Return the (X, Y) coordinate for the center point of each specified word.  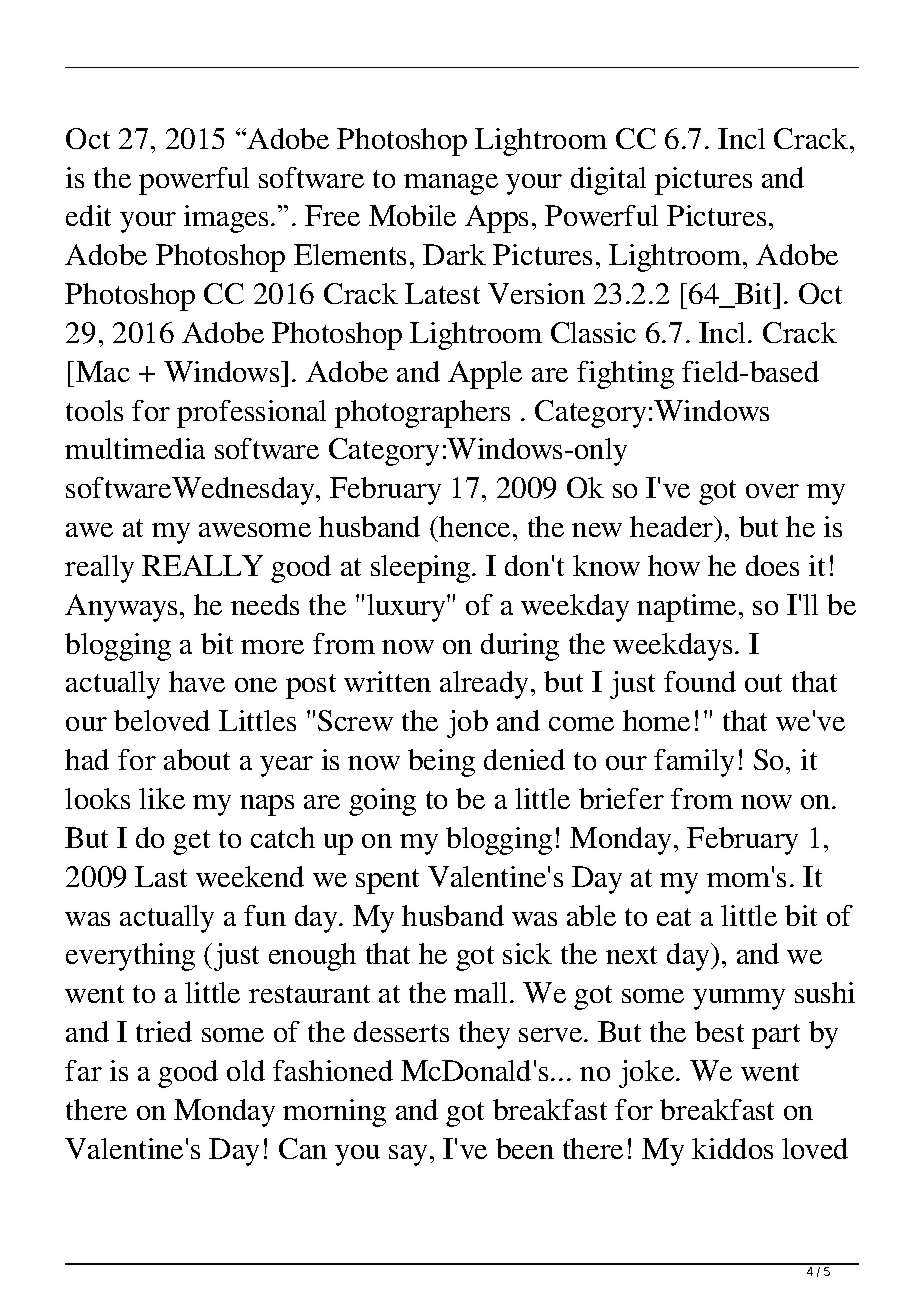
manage (451, 184)
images (226, 219)
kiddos (732, 1148)
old (246, 1070)
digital (608, 181)
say (408, 1155)
